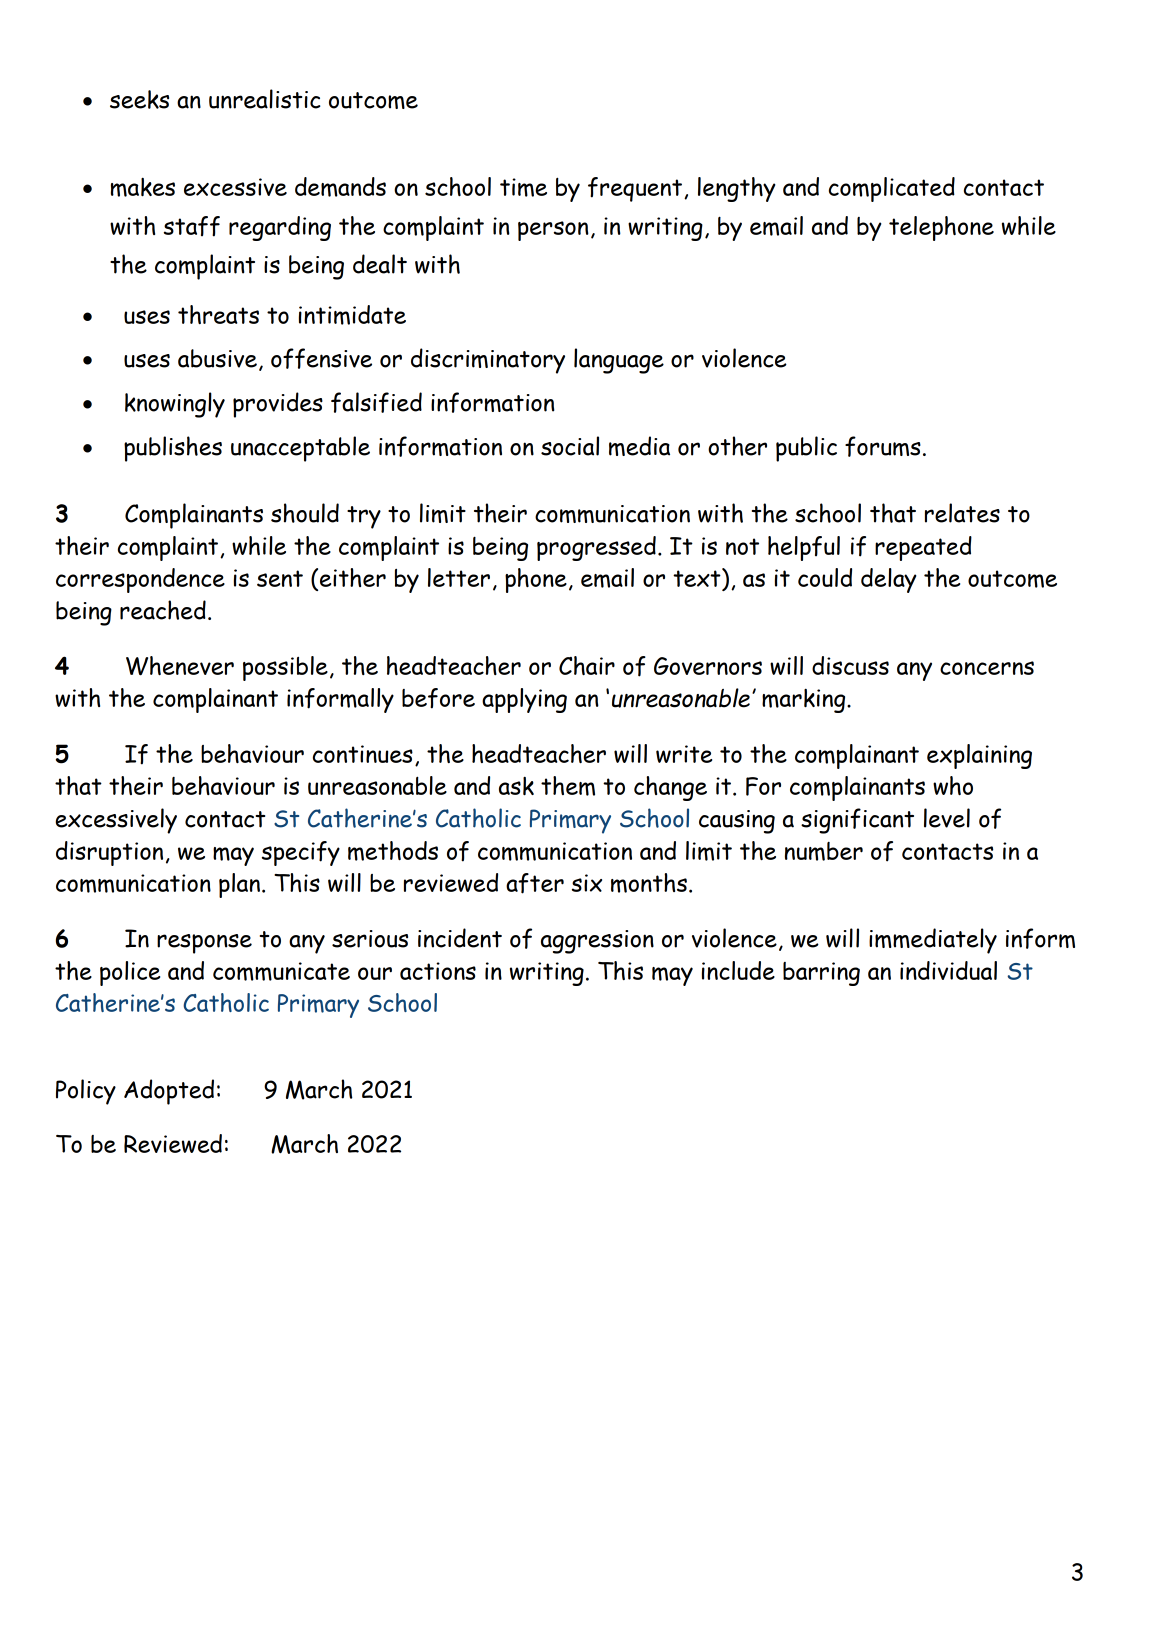  Describe the element at coordinates (889, 580) in the page. I see `delay` at that location.
